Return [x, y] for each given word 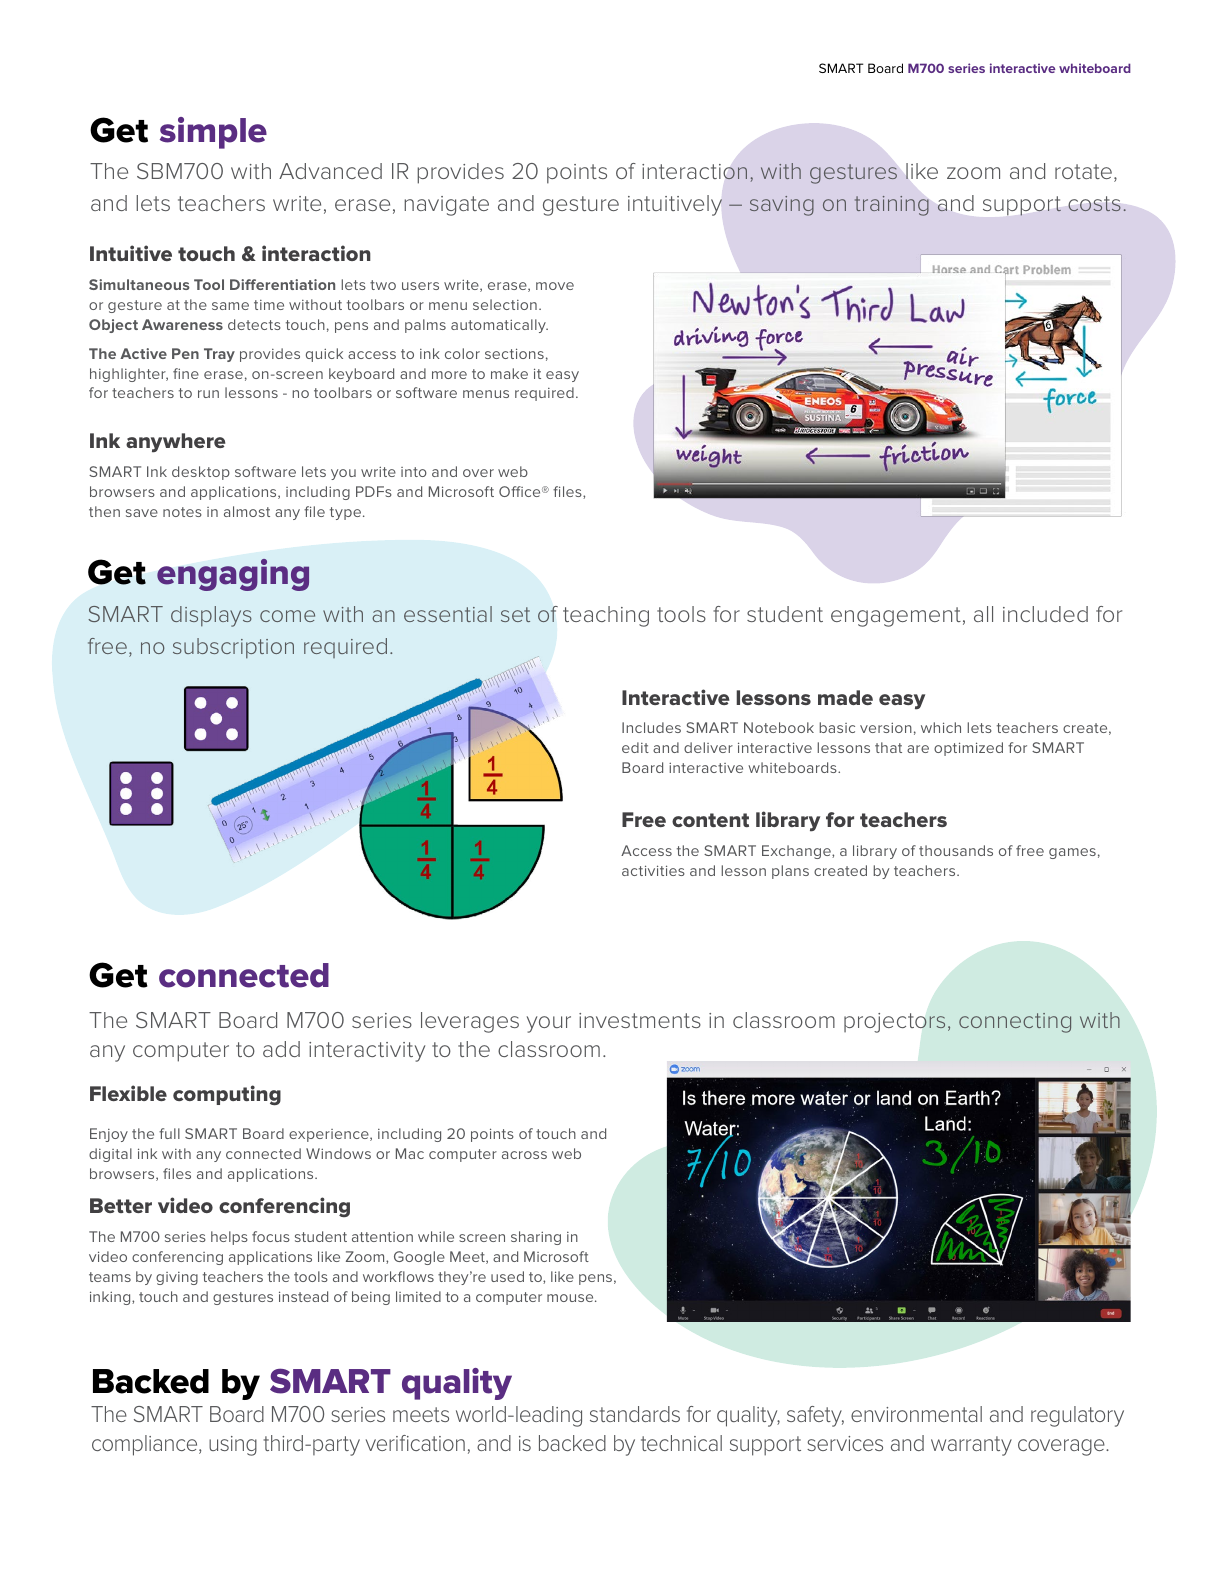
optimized [968, 749]
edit [635, 747]
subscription [233, 648]
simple [213, 133]
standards [635, 1414]
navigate [446, 206]
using [233, 1446]
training [892, 206]
